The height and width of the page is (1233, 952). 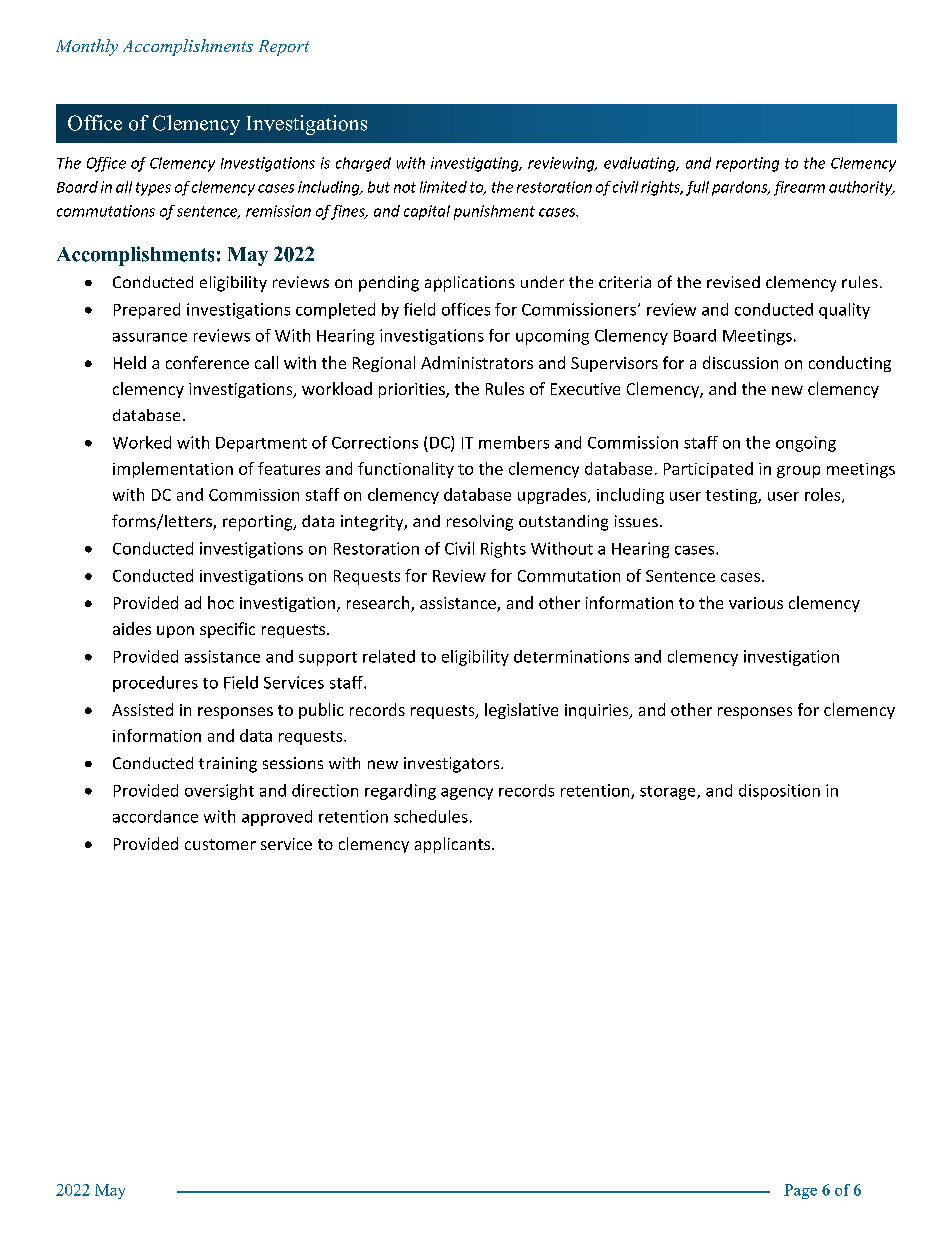 I want to click on members, so click(x=514, y=442).
